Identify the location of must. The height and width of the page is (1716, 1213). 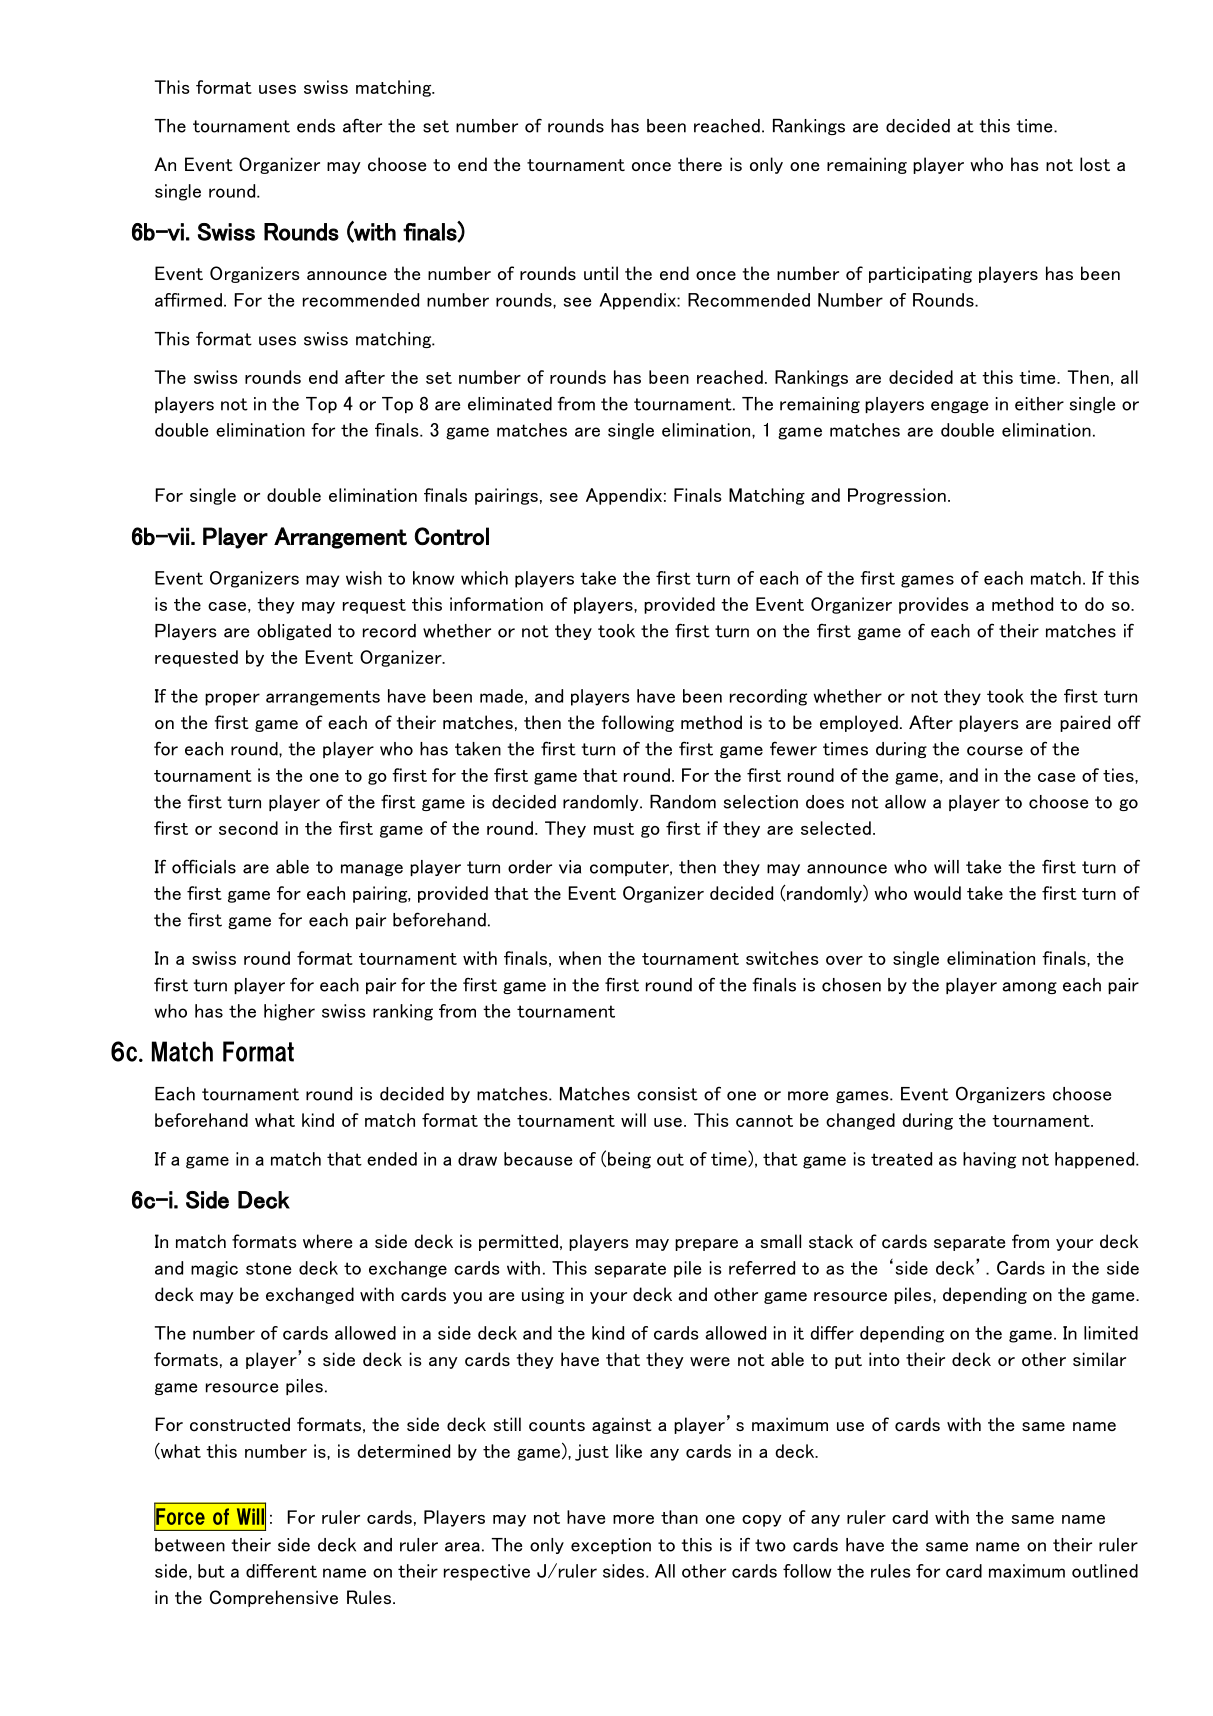
(614, 829).
